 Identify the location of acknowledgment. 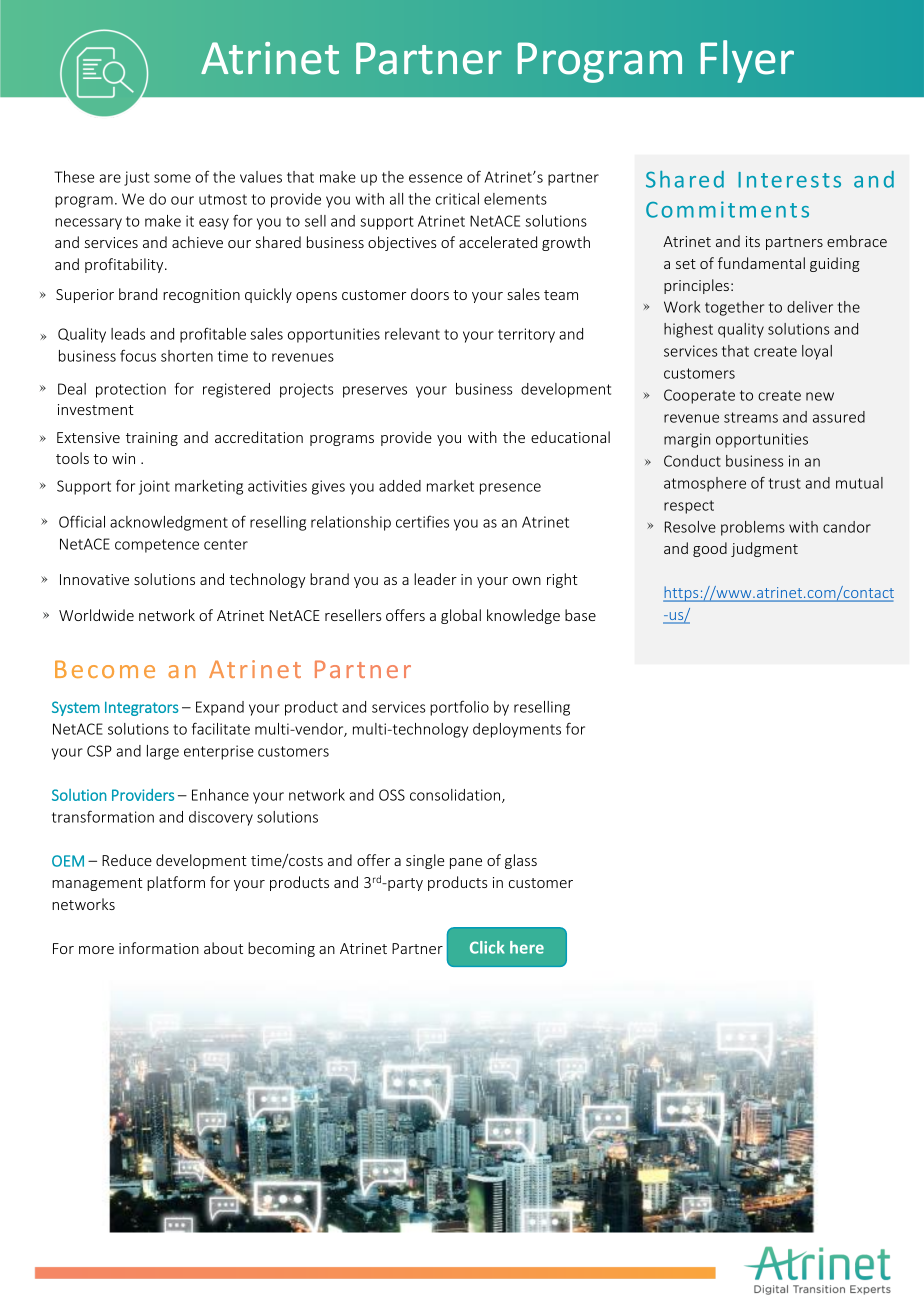
(169, 523).
